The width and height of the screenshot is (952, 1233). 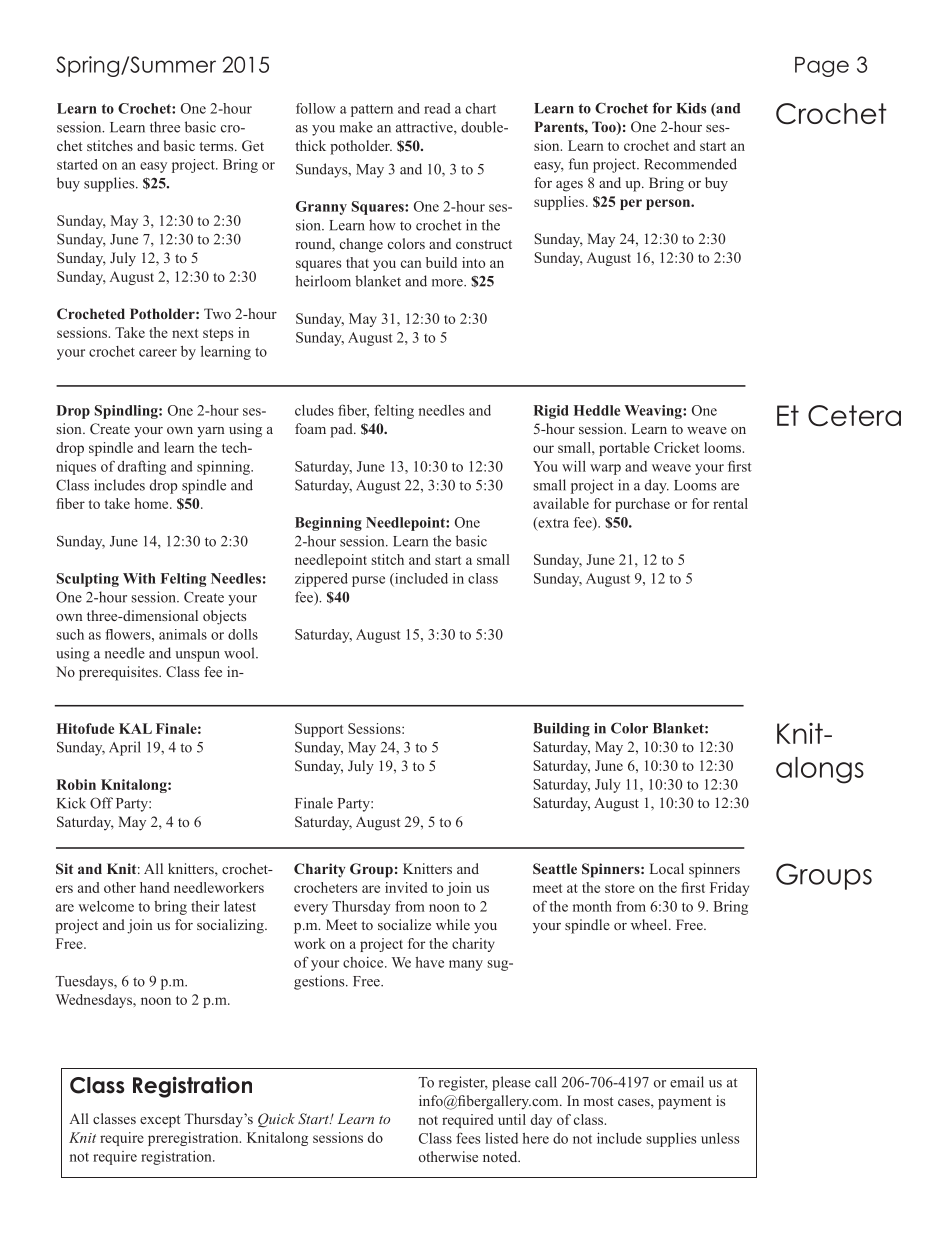 What do you see at coordinates (217, 146) in the screenshot?
I see `terms` at bounding box center [217, 146].
